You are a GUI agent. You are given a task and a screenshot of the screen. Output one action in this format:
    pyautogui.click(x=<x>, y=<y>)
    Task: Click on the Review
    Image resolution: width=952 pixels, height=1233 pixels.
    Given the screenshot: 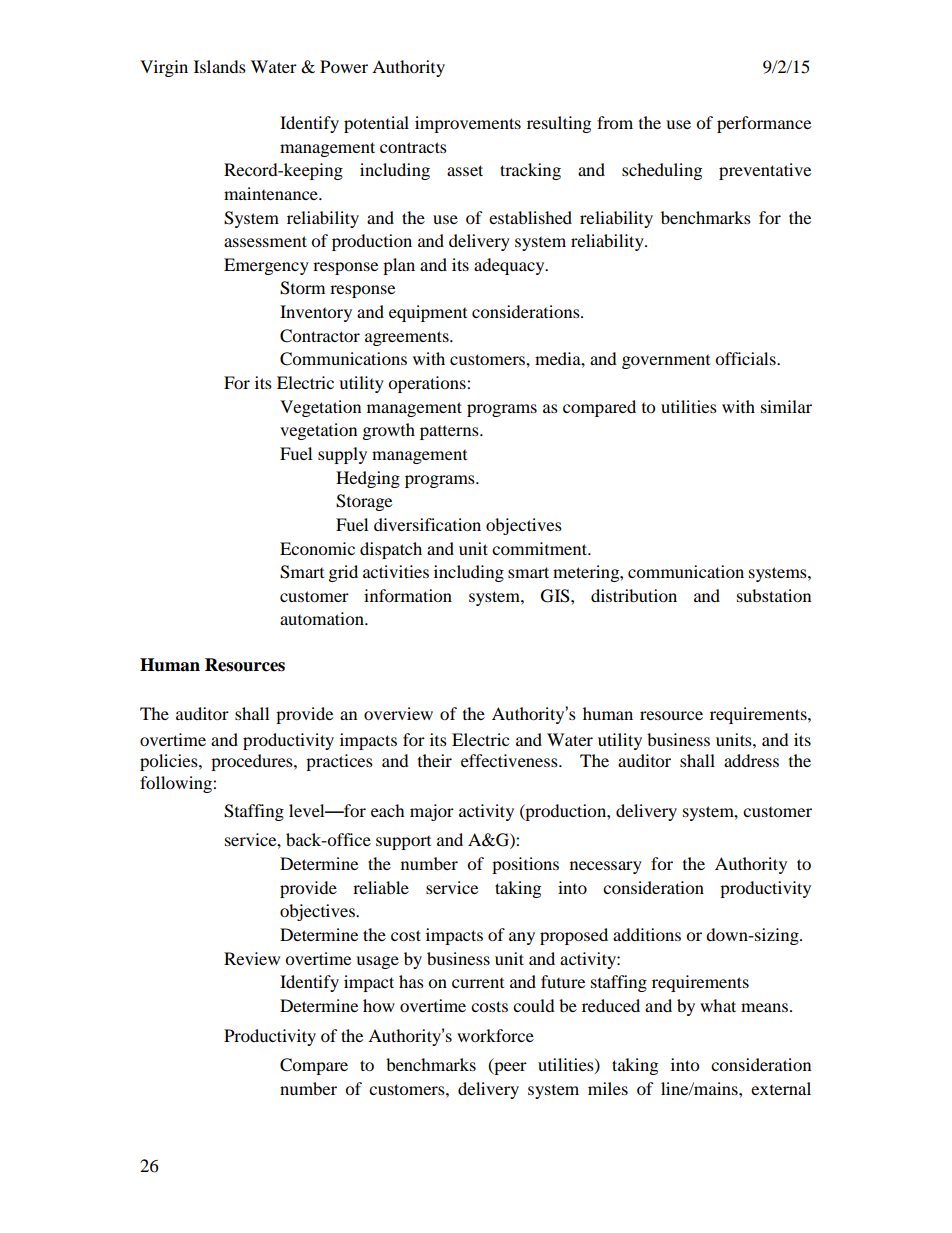 What is the action you would take?
    pyautogui.click(x=252, y=958)
